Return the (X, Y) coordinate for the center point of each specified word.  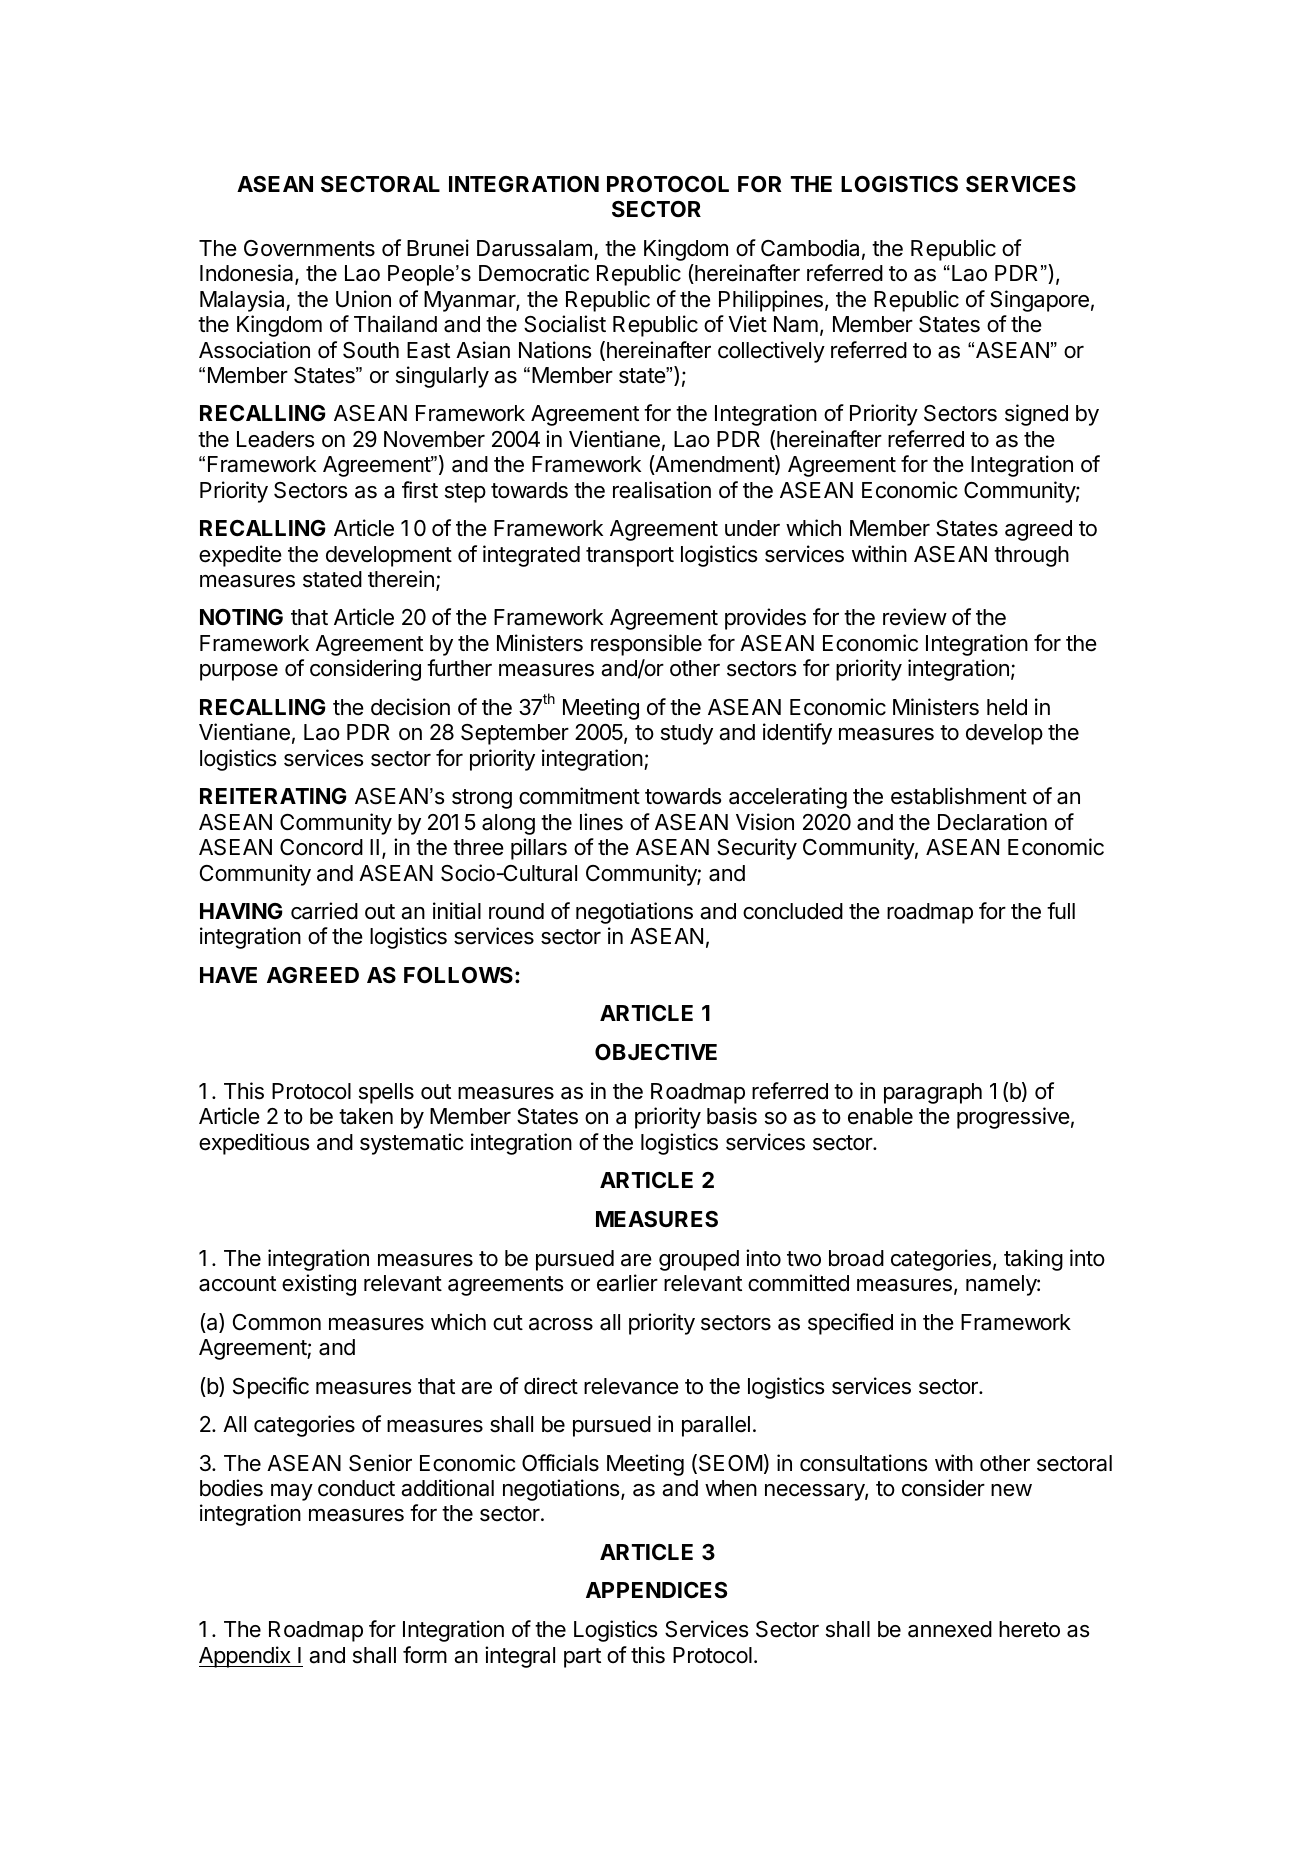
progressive (1013, 1118)
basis (732, 1116)
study (687, 734)
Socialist (565, 324)
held (1007, 707)
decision (410, 707)
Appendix (246, 1657)
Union (363, 299)
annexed (950, 1629)
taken (366, 1116)
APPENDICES (656, 1590)
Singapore (1039, 301)
